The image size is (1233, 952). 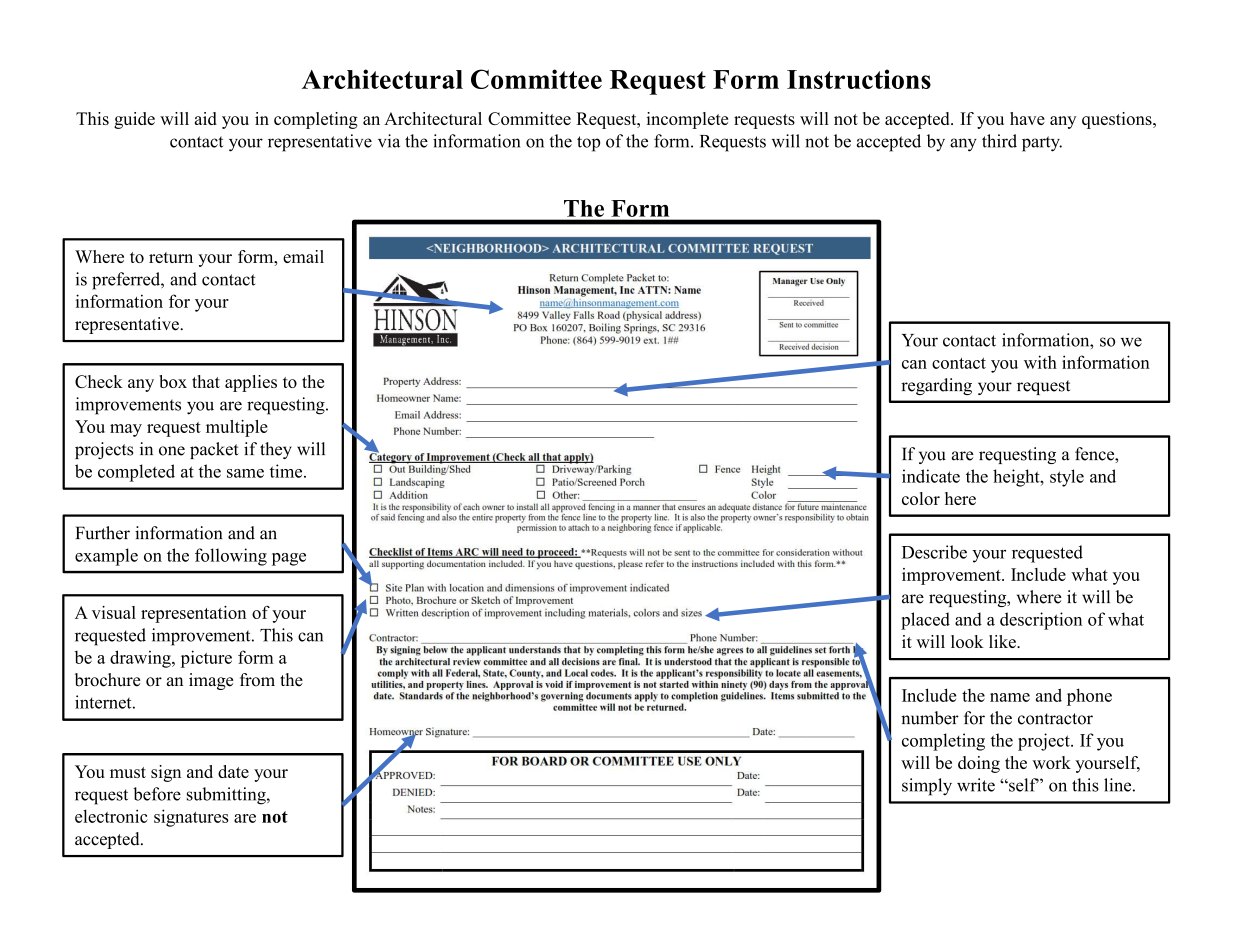 I want to click on aid, so click(x=206, y=118).
